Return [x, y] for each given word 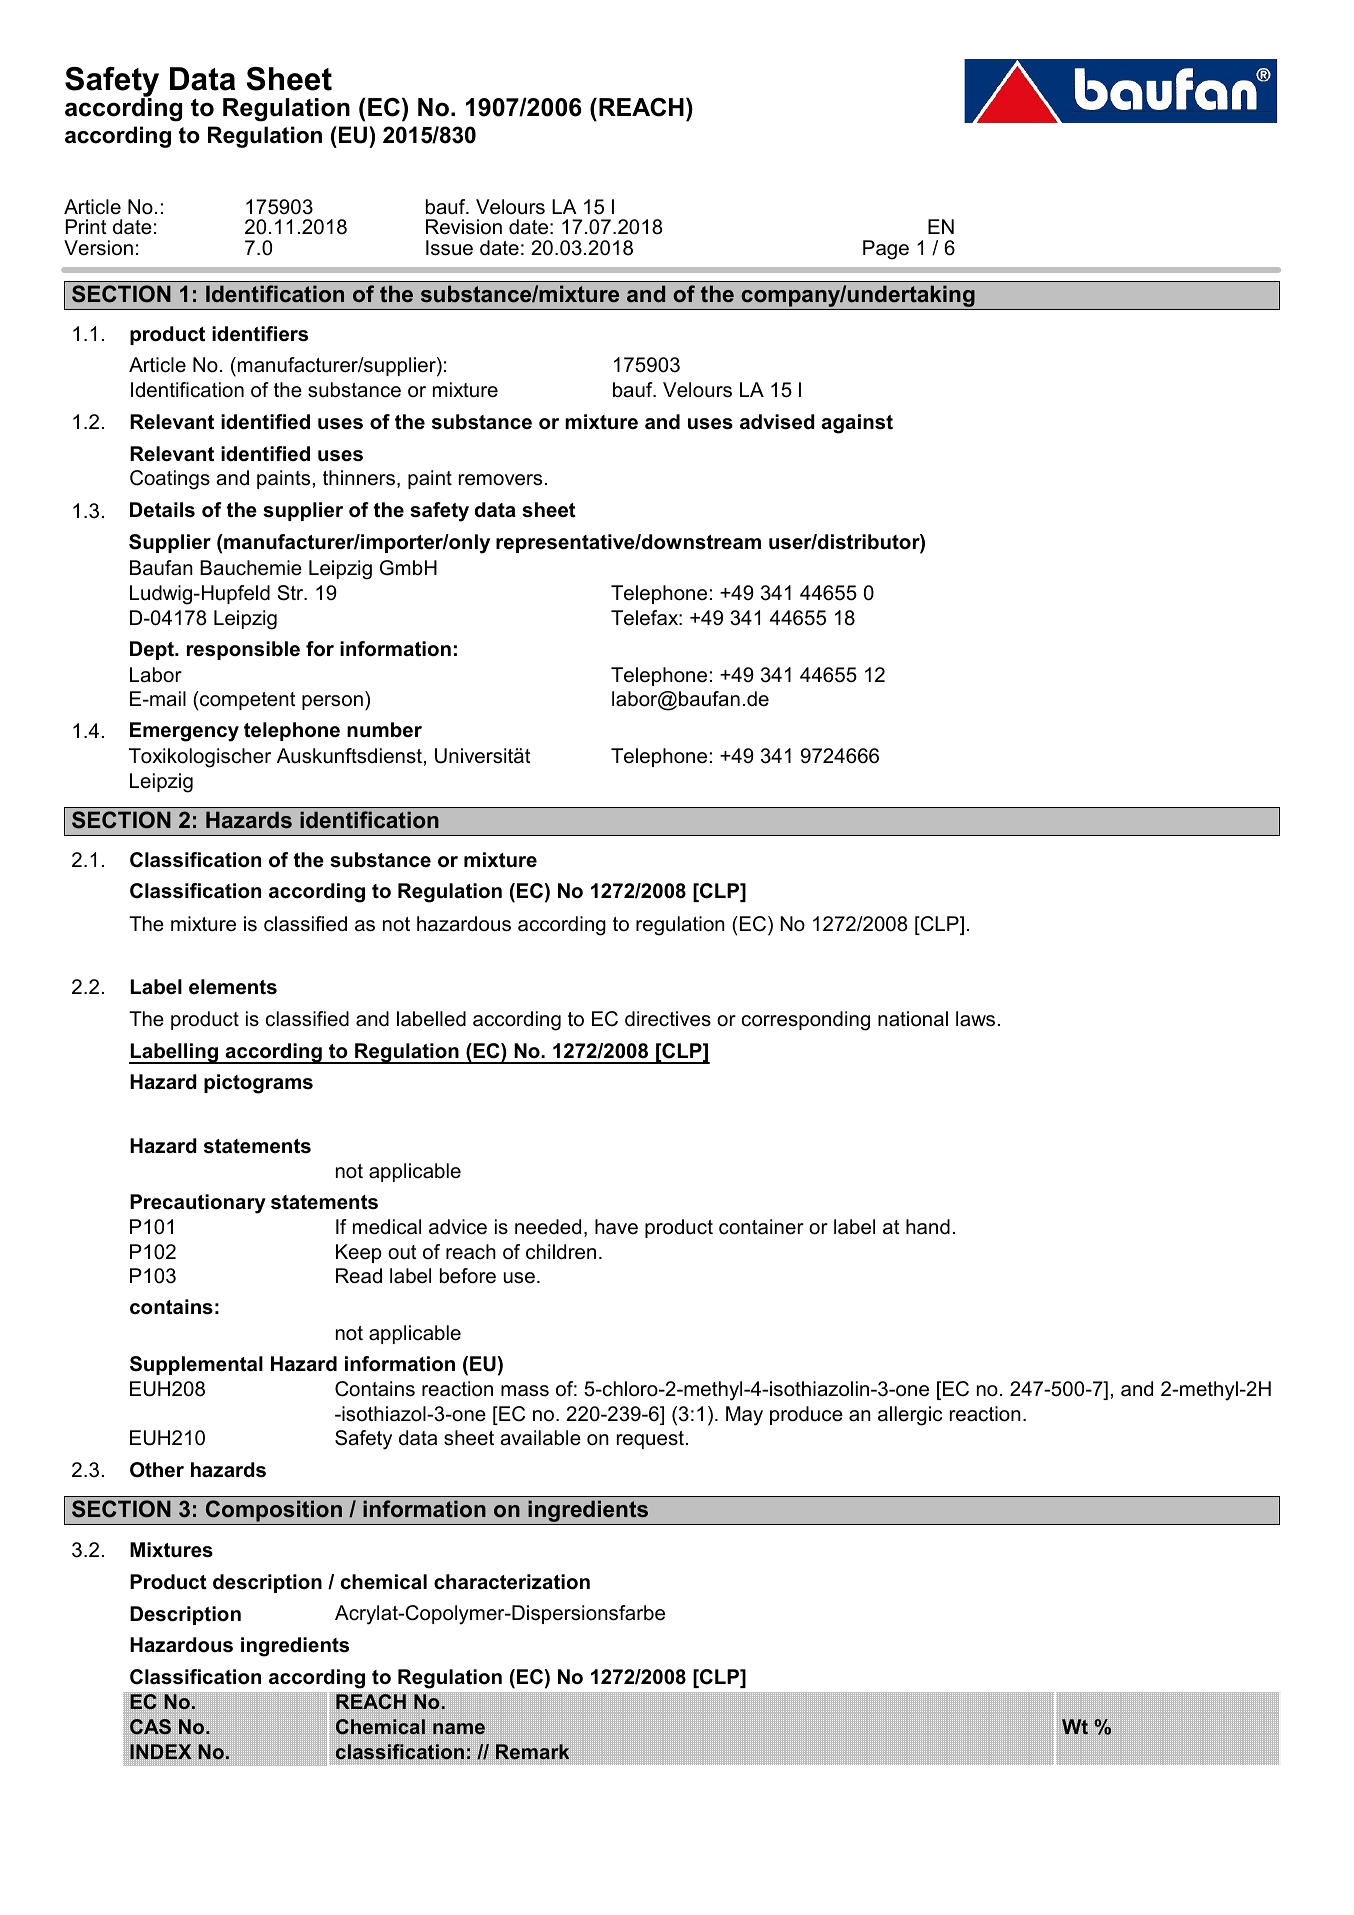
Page [886, 250]
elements [233, 987]
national [913, 1019]
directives [668, 1019]
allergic [910, 1416]
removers [500, 480]
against [857, 424]
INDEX [161, 1752]
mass [525, 1391]
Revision [464, 227]
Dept [153, 650]
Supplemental [196, 1365]
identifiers [260, 334]
